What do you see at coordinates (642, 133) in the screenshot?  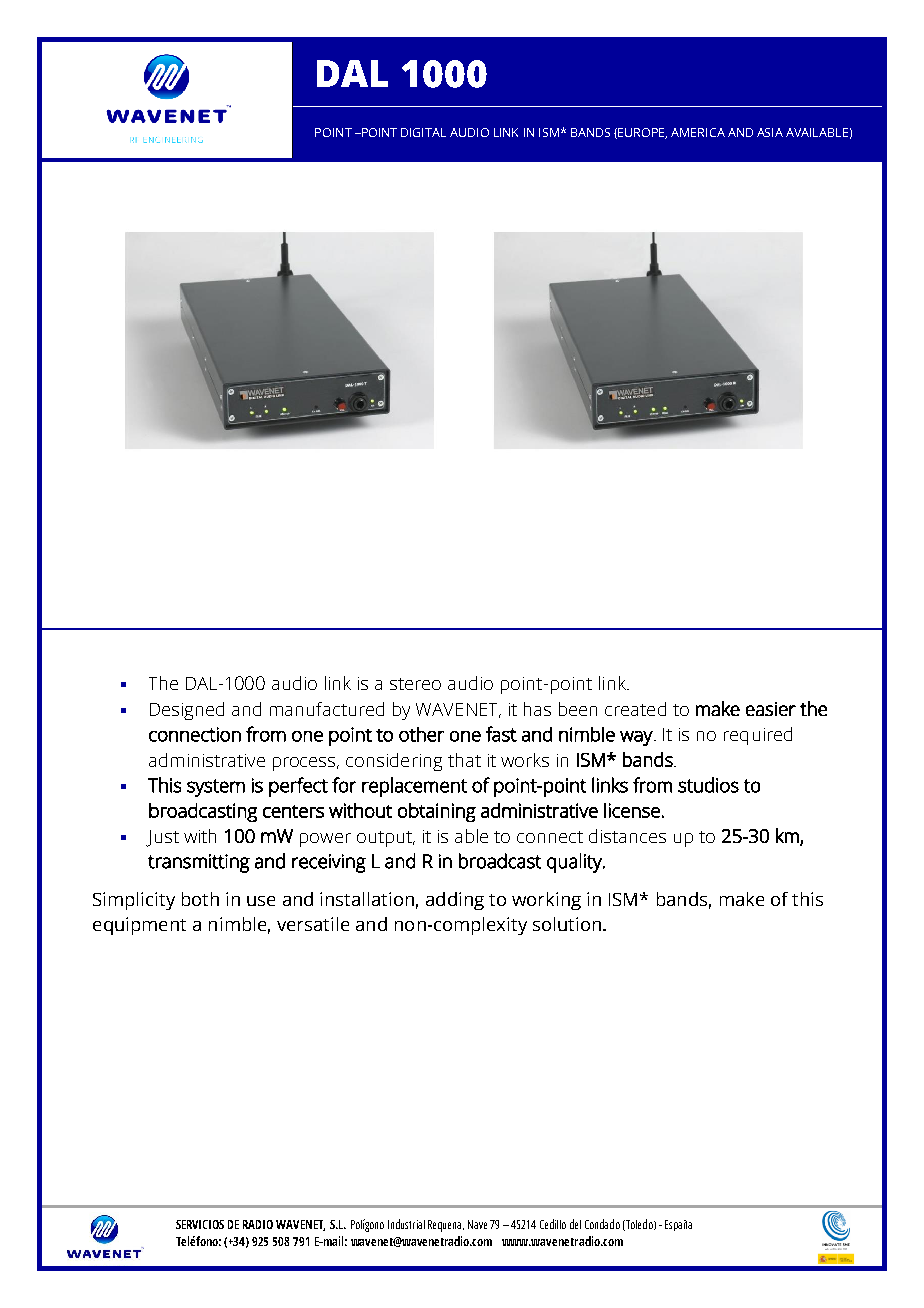 I see `EUROPE` at bounding box center [642, 133].
